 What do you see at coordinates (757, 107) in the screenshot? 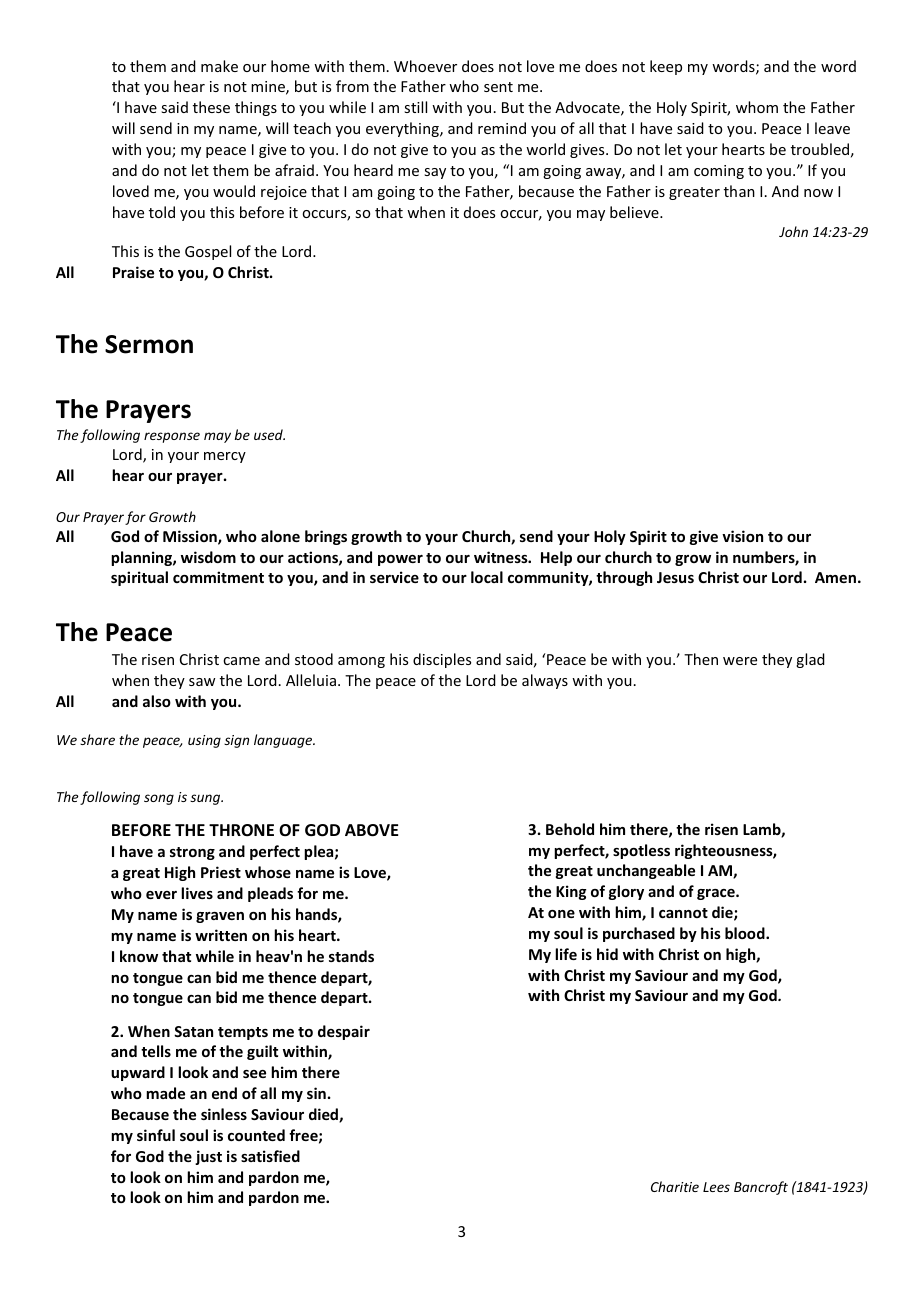
I see `whom` at bounding box center [757, 107].
